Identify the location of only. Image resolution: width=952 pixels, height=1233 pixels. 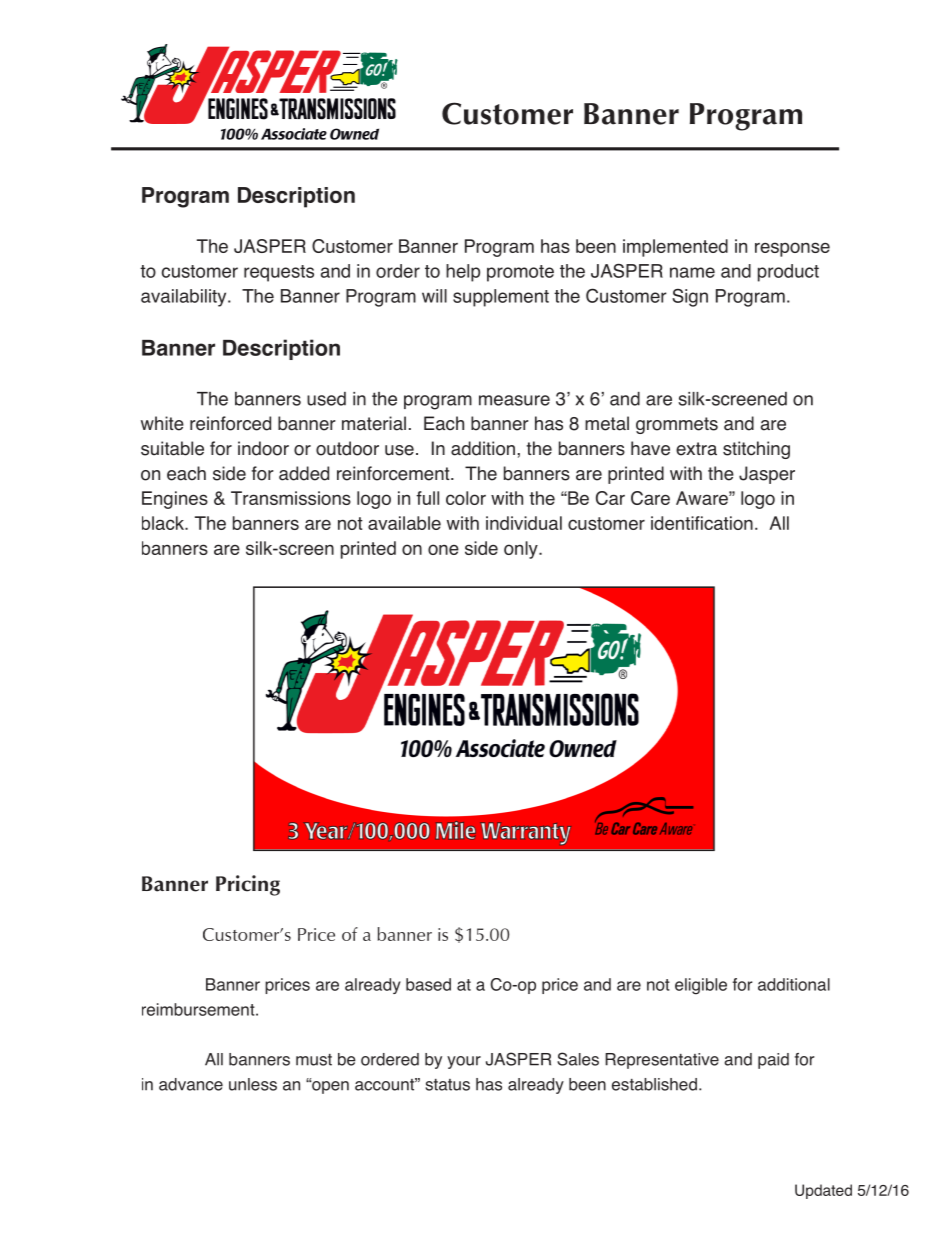
(522, 550).
